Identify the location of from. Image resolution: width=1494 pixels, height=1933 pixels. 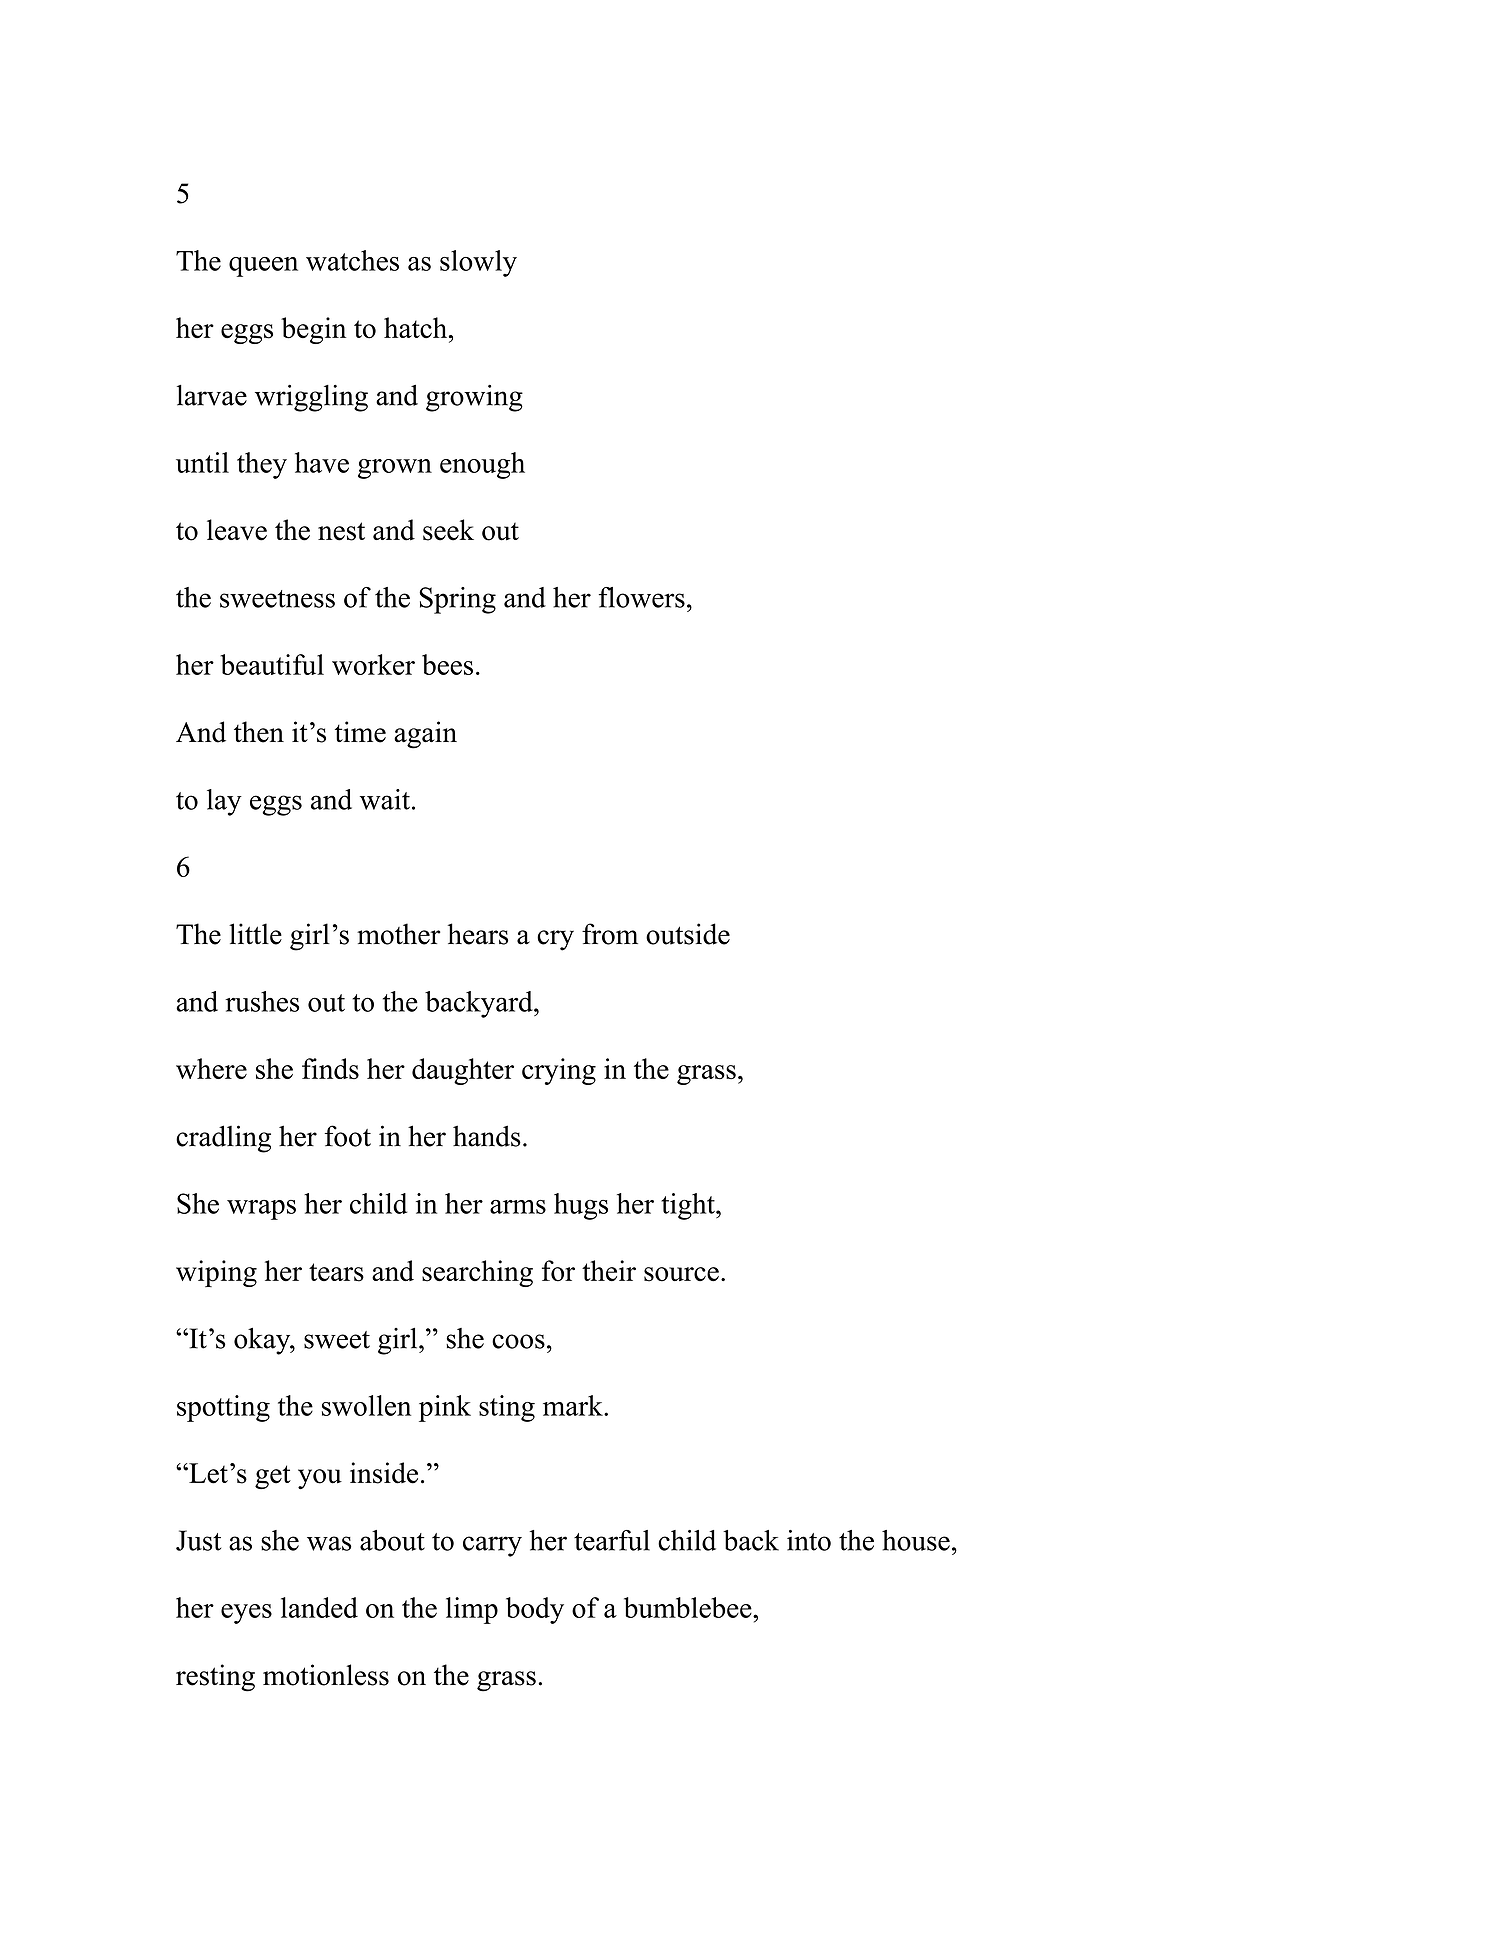
(610, 934).
